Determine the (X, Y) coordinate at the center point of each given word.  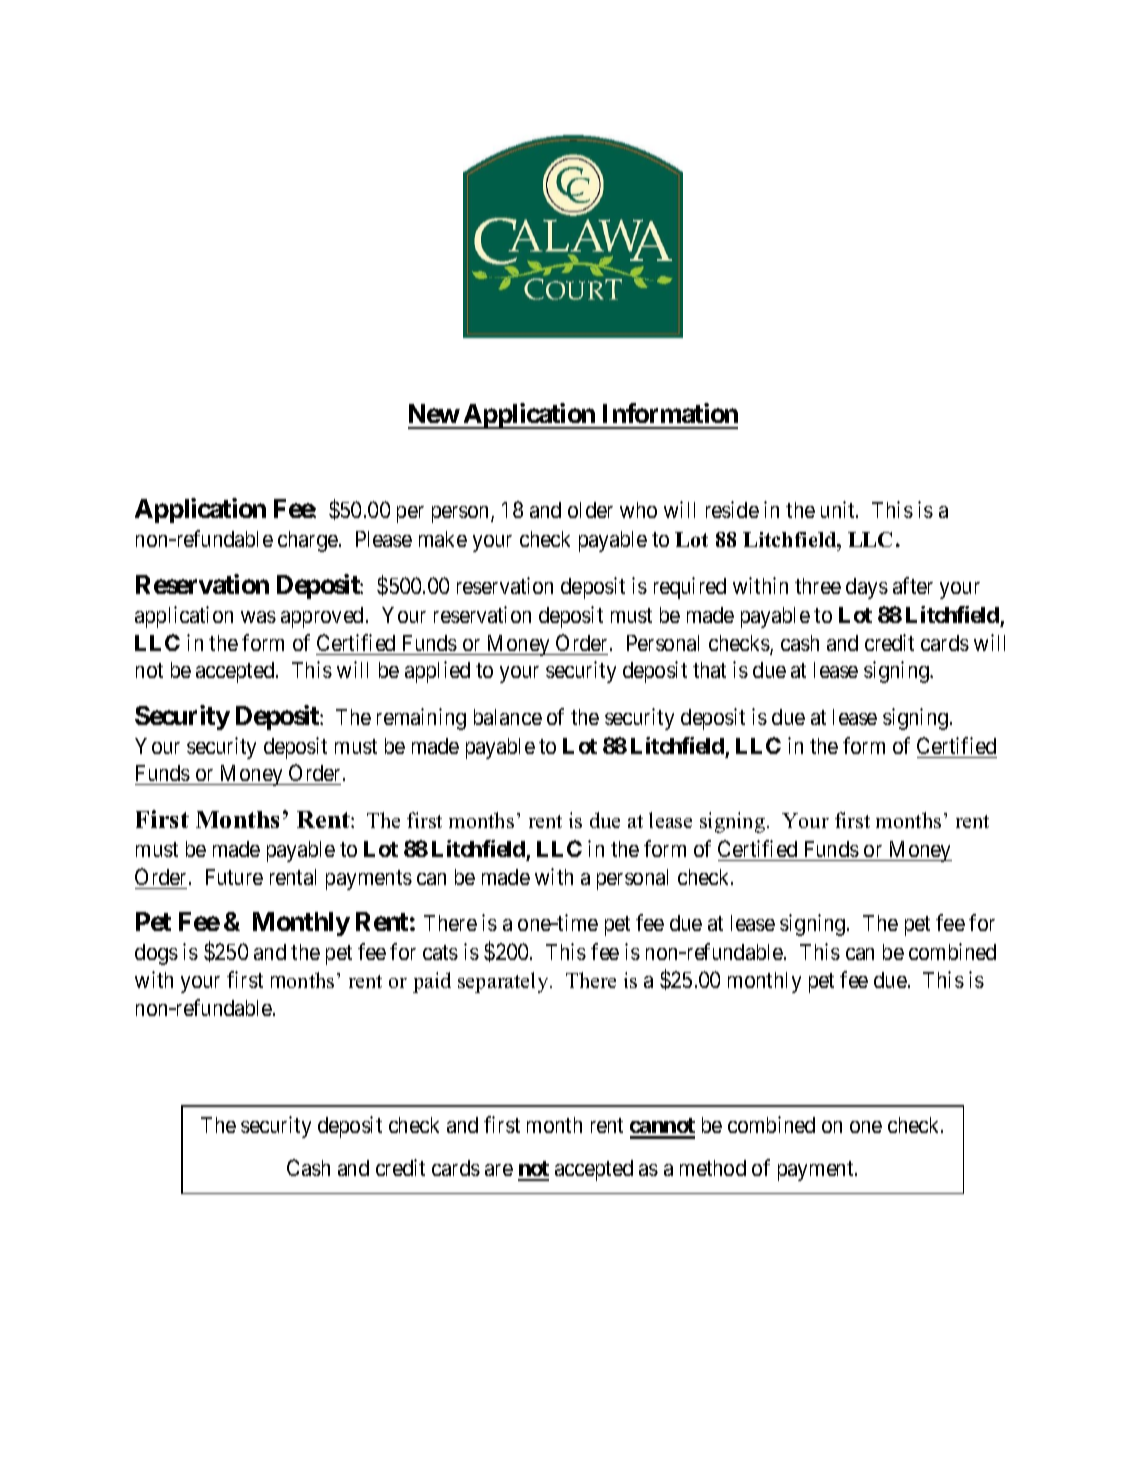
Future (234, 877)
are (499, 1170)
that (709, 670)
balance (508, 717)
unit (839, 509)
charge (309, 541)
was (258, 617)
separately (504, 982)
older (590, 510)
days (867, 588)
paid (432, 982)
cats (440, 952)
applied (437, 672)
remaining (421, 719)
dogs (156, 954)
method (713, 1168)
